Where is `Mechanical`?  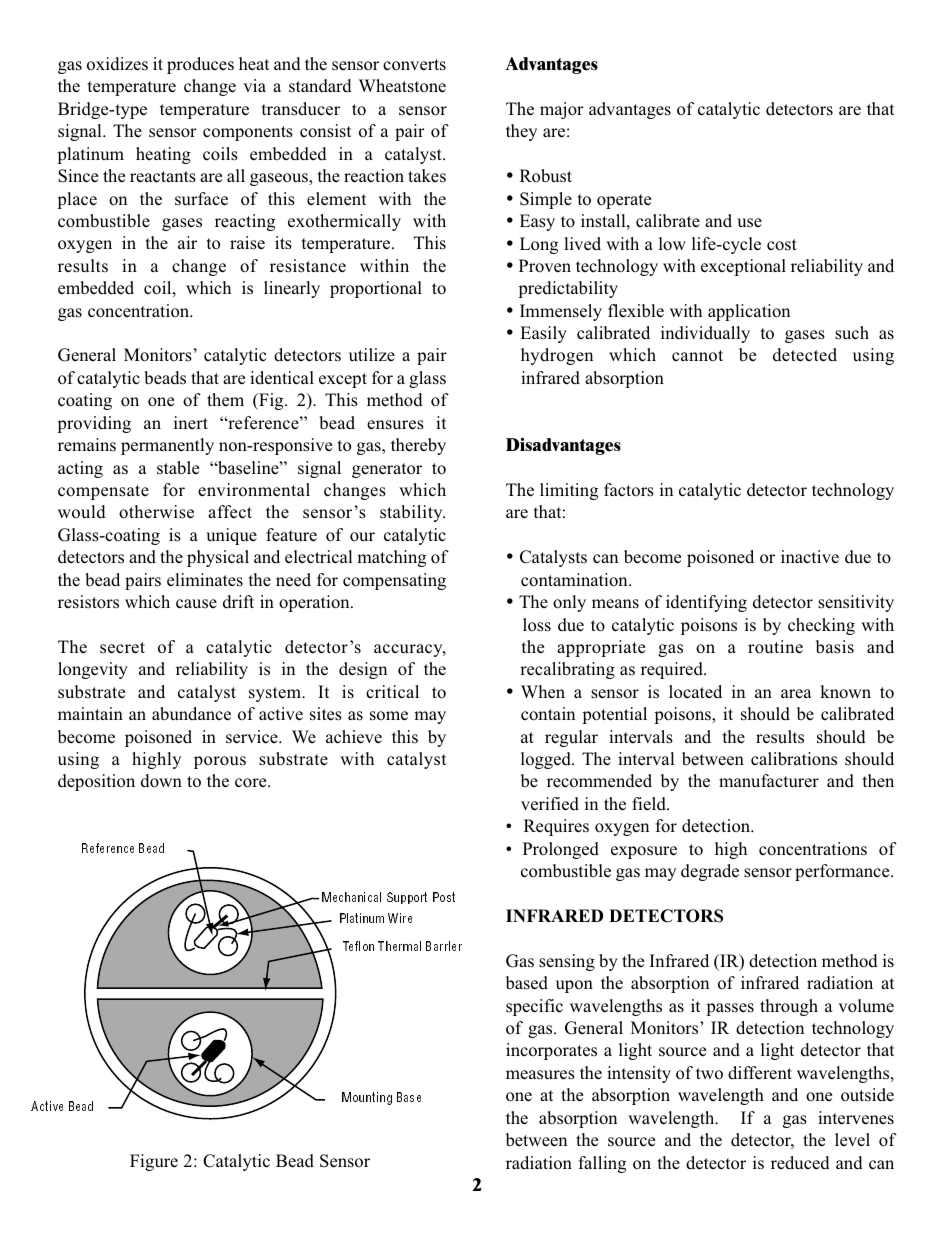
Mechanical is located at coordinates (351, 897).
